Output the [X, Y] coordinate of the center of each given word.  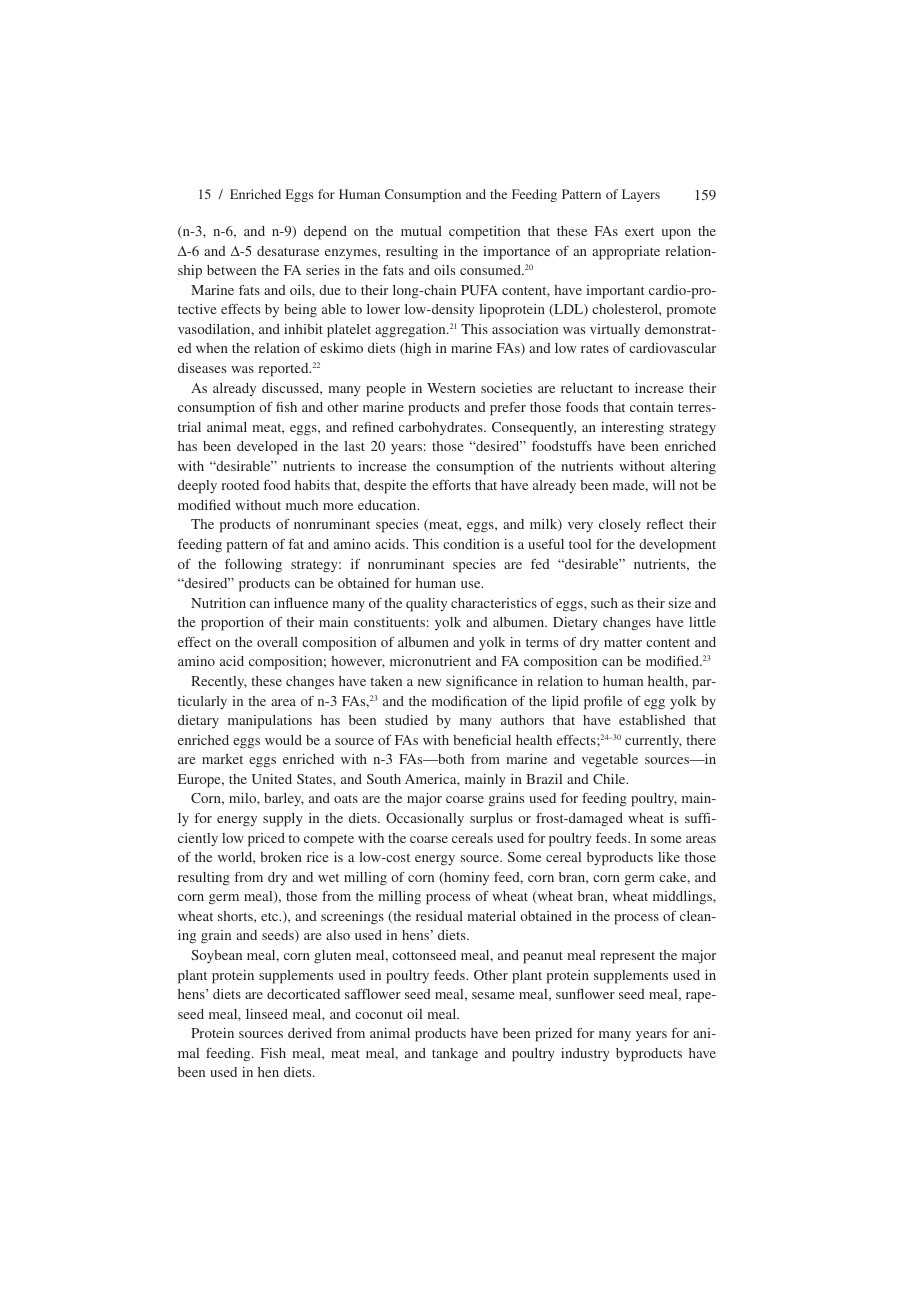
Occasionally [425, 819]
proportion [232, 624]
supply [283, 820]
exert [639, 231]
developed [267, 448]
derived [310, 1033]
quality [426, 605]
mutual [421, 231]
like [669, 857]
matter [623, 642]
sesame [493, 995]
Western [451, 388]
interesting [632, 428]
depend [325, 233]
